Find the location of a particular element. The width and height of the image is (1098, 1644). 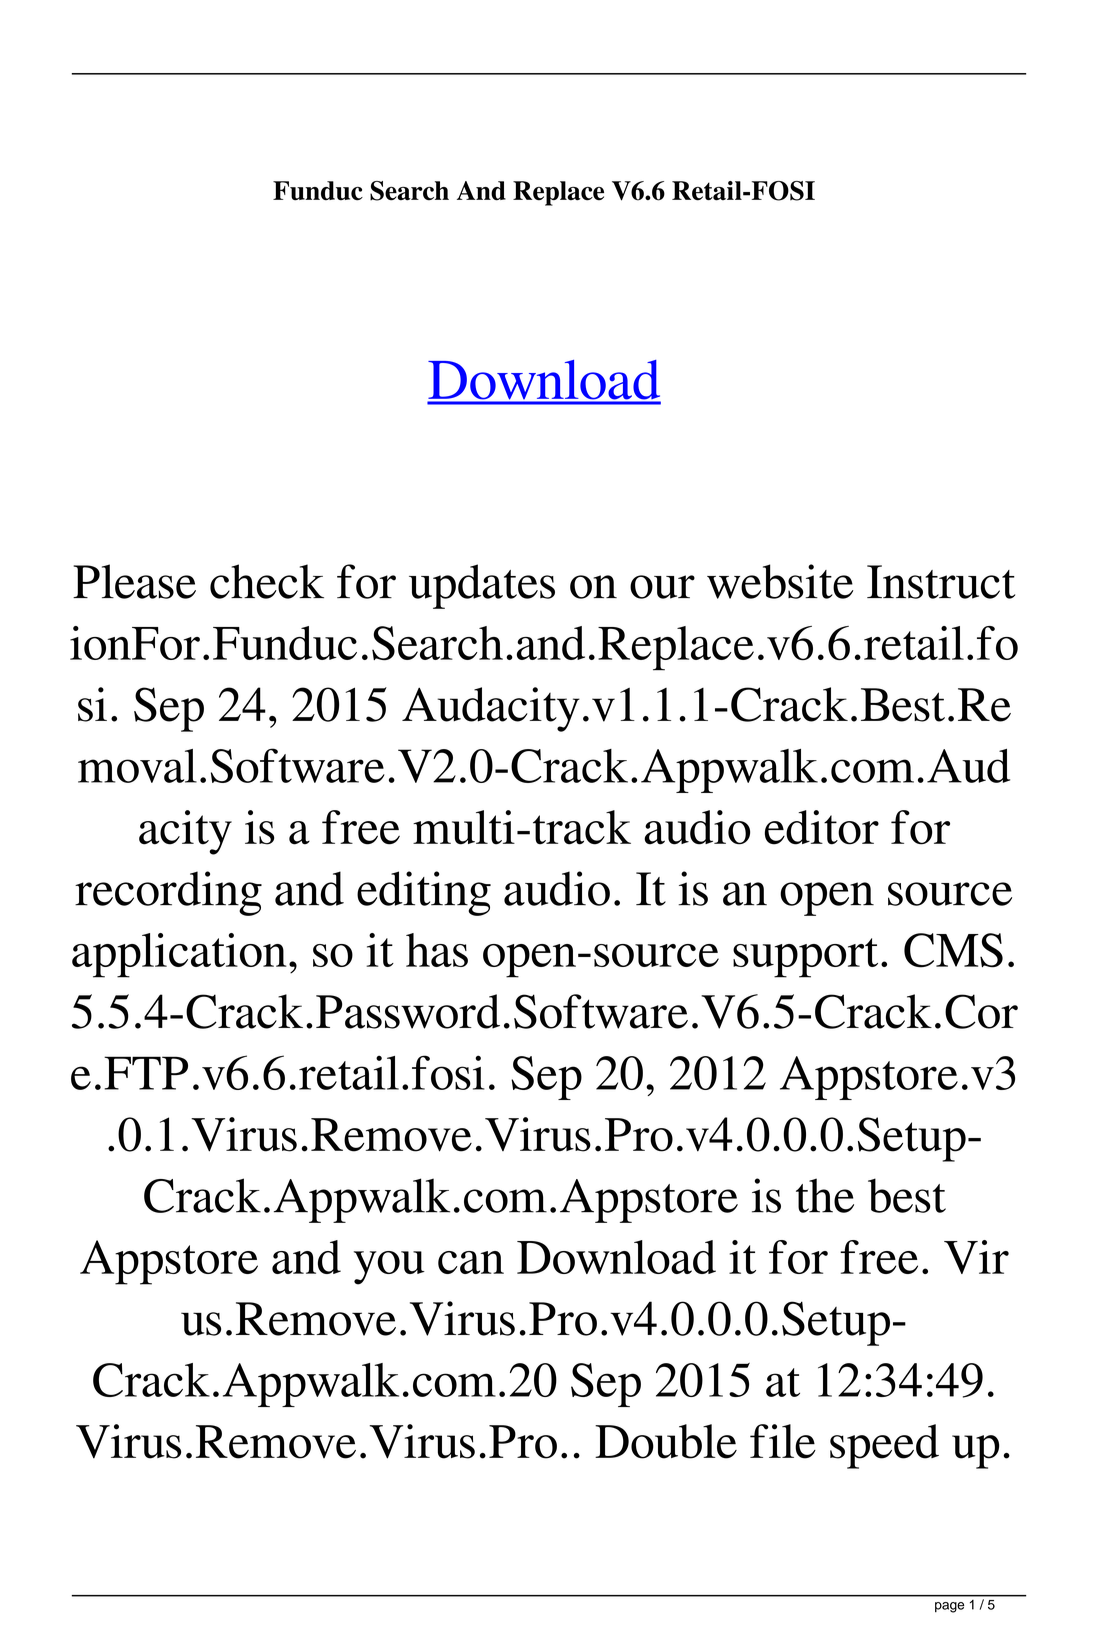

application is located at coordinates (179, 955).
